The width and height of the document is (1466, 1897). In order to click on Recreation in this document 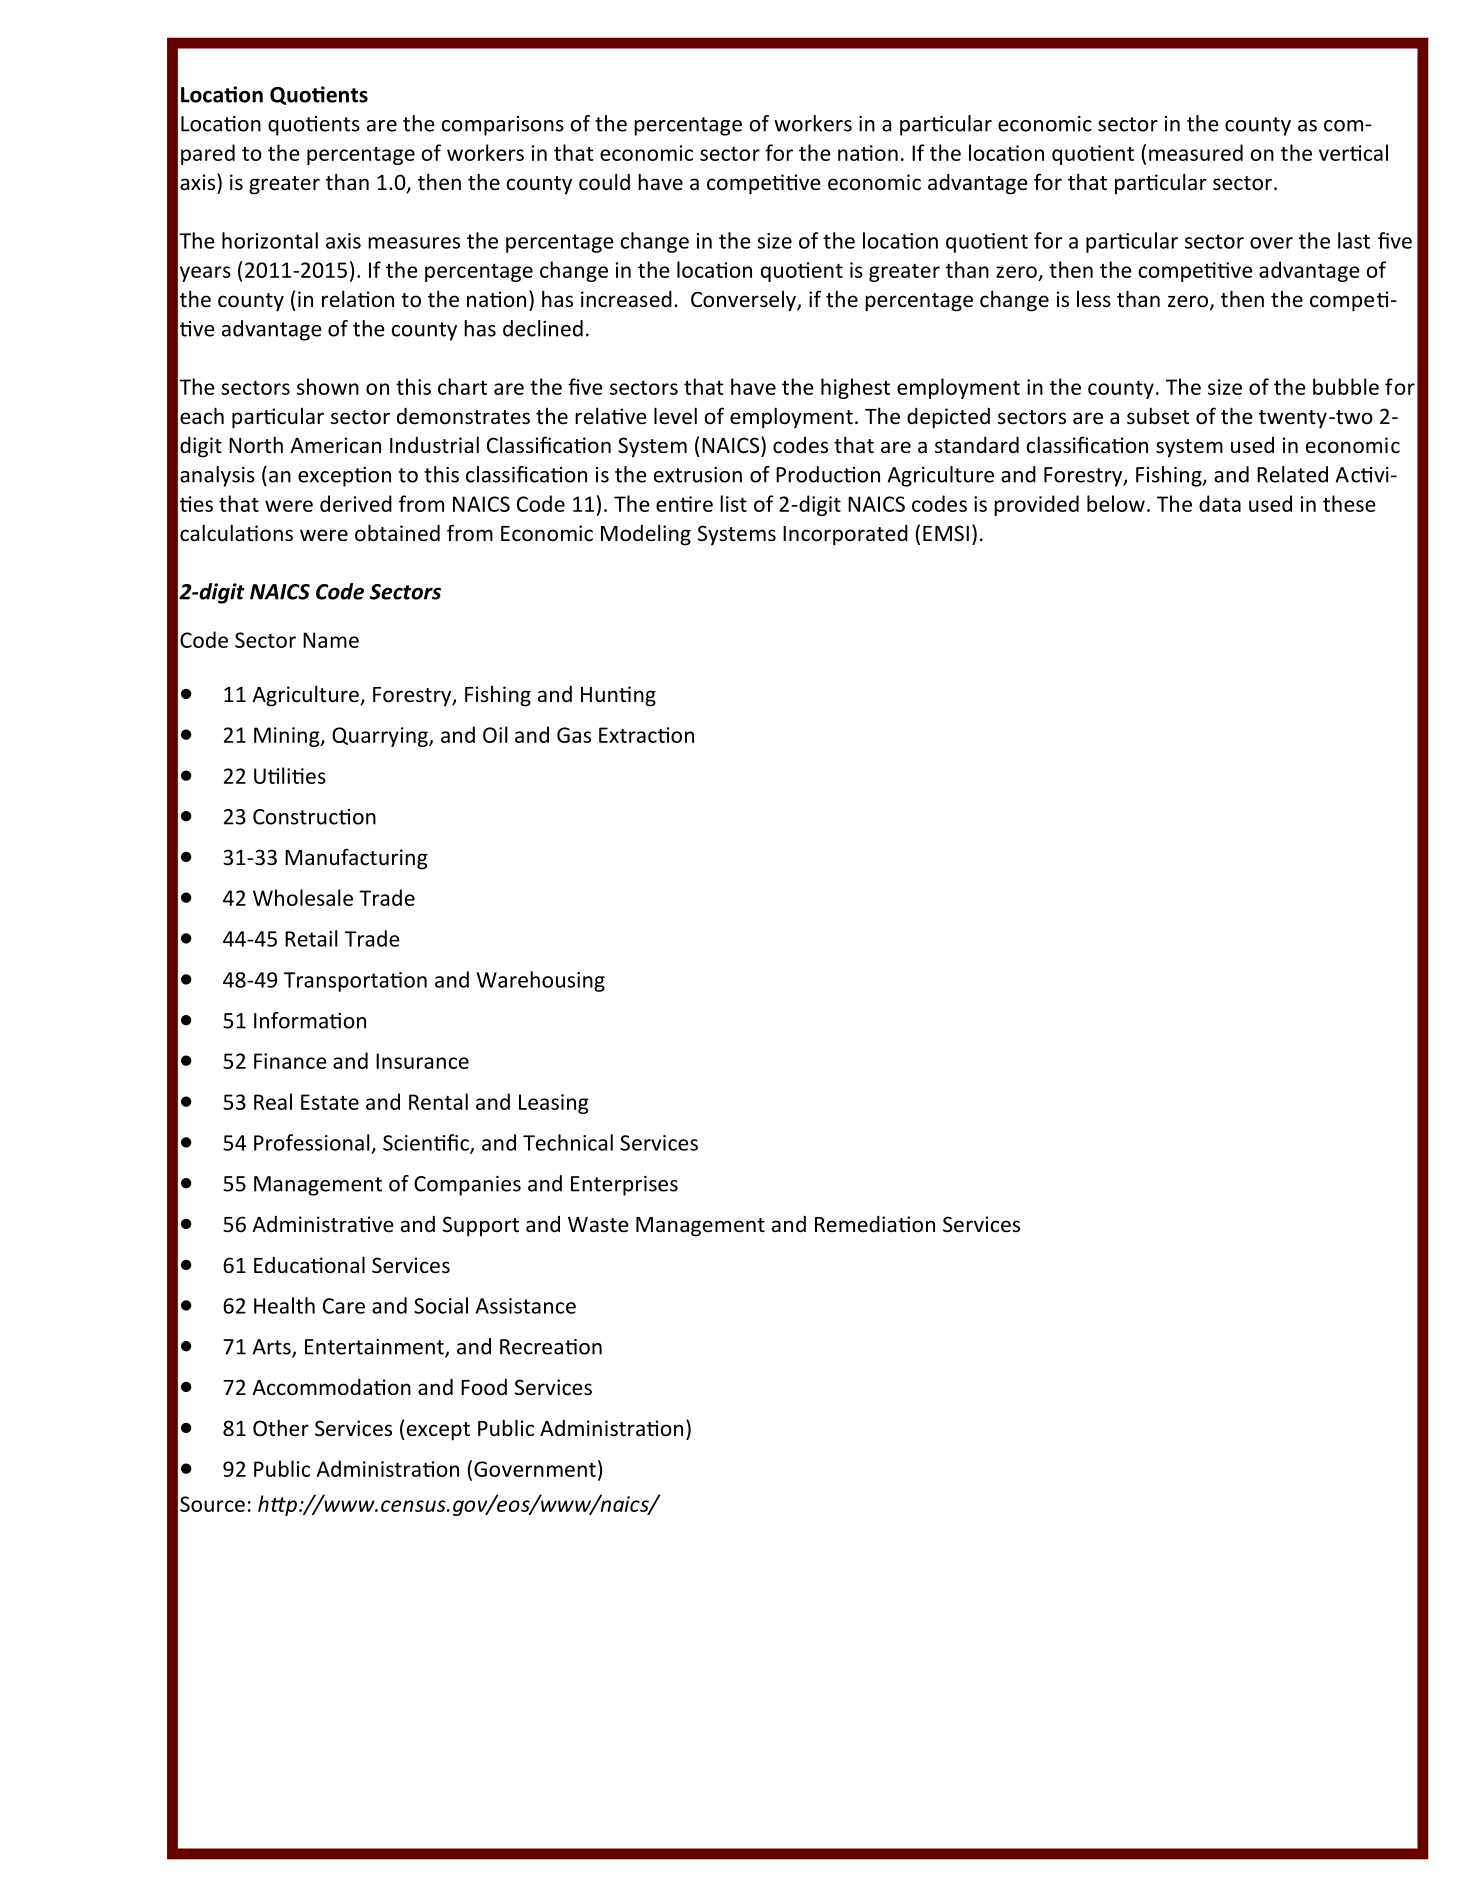, I will do `click(551, 1347)`.
